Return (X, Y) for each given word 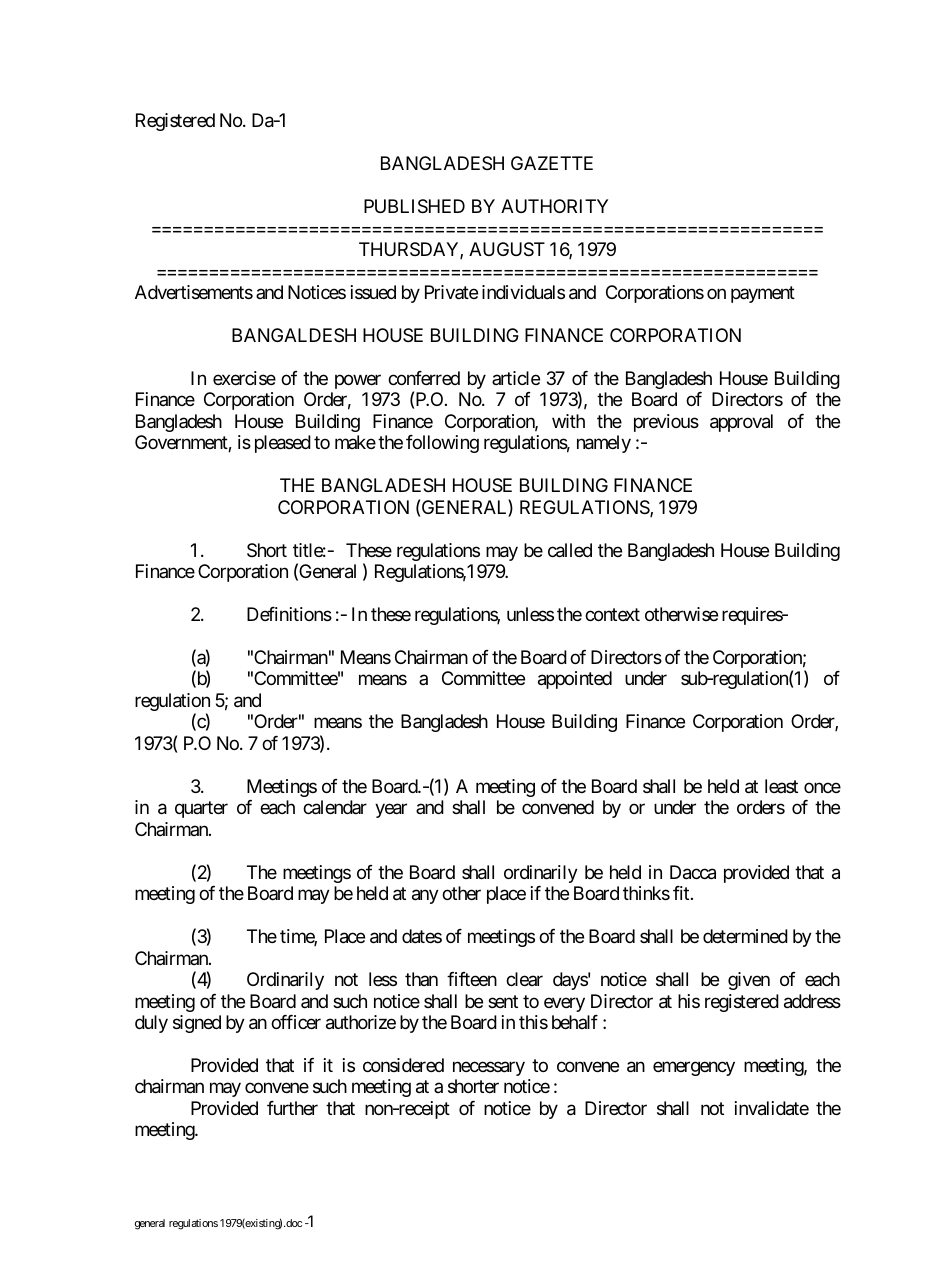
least (781, 786)
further (292, 1108)
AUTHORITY (554, 206)
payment (763, 294)
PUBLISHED (414, 206)
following (442, 444)
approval (741, 423)
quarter (201, 809)
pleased (283, 444)
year (391, 811)
